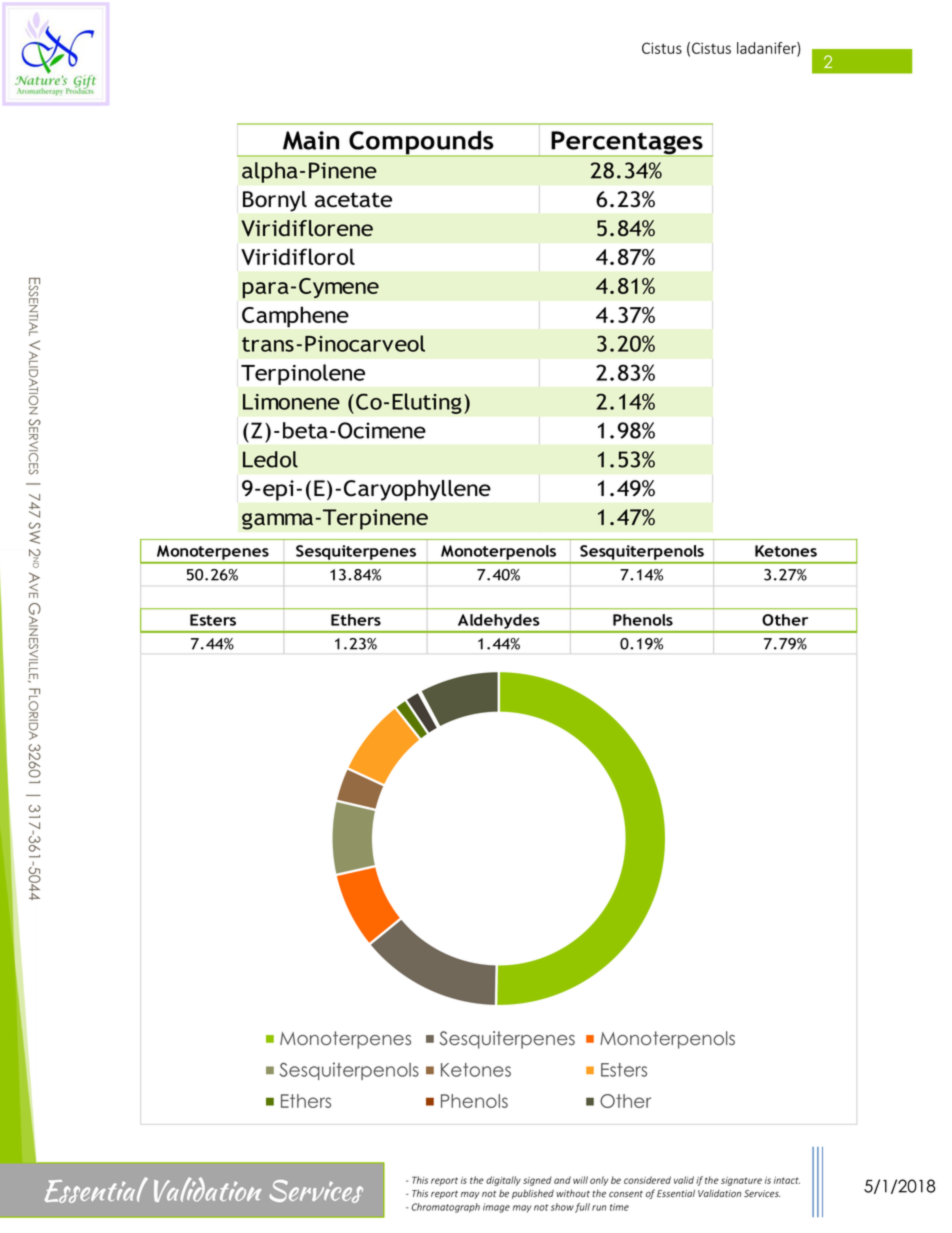 This page has height=1233, width=952. Describe the element at coordinates (291, 402) in the page. I see `Limonene` at that location.
